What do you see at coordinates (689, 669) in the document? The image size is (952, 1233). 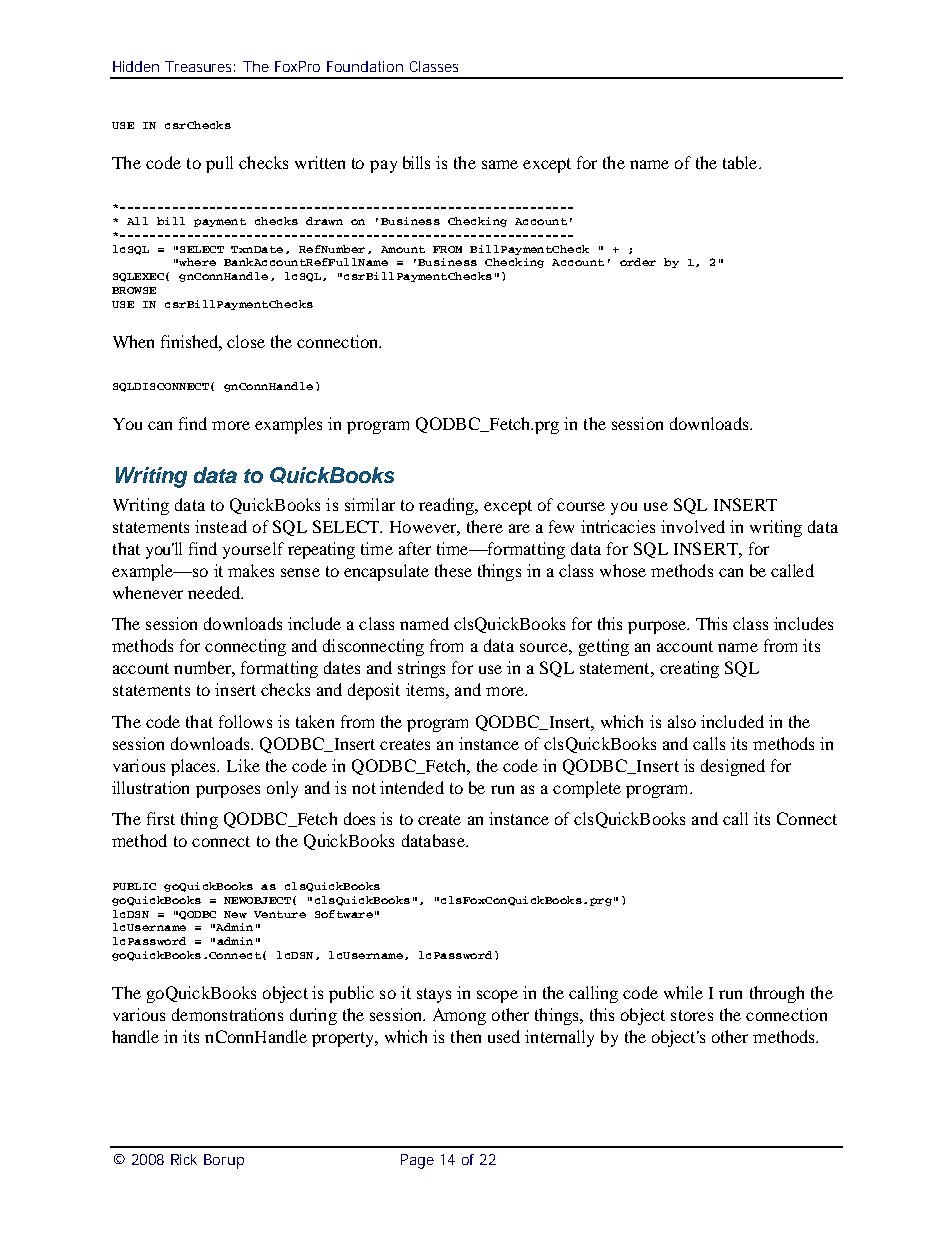 I see `creating` at bounding box center [689, 669].
